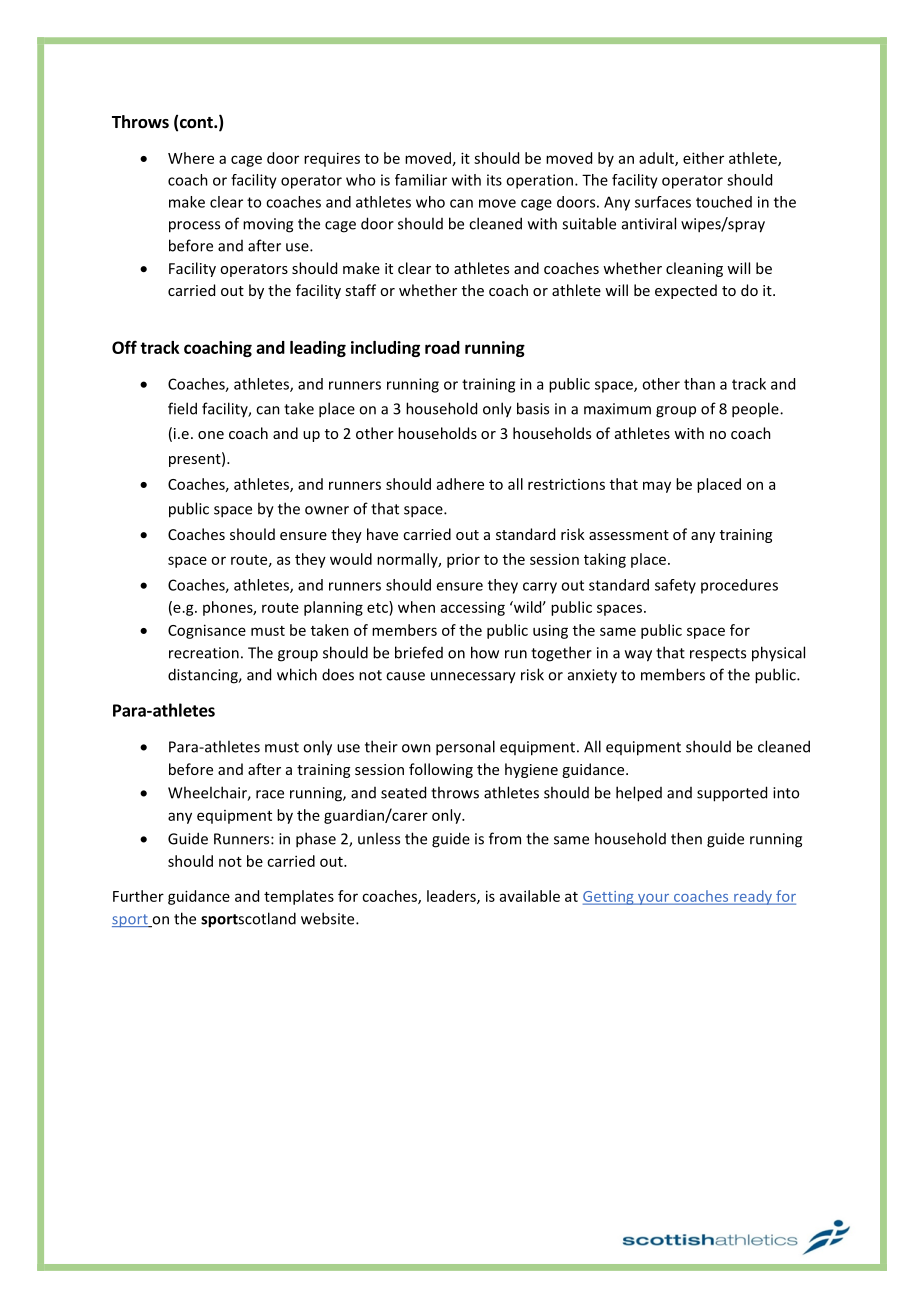 This screenshot has width=924, height=1308. Describe the element at coordinates (629, 535) in the screenshot. I see `assessment` at that location.
